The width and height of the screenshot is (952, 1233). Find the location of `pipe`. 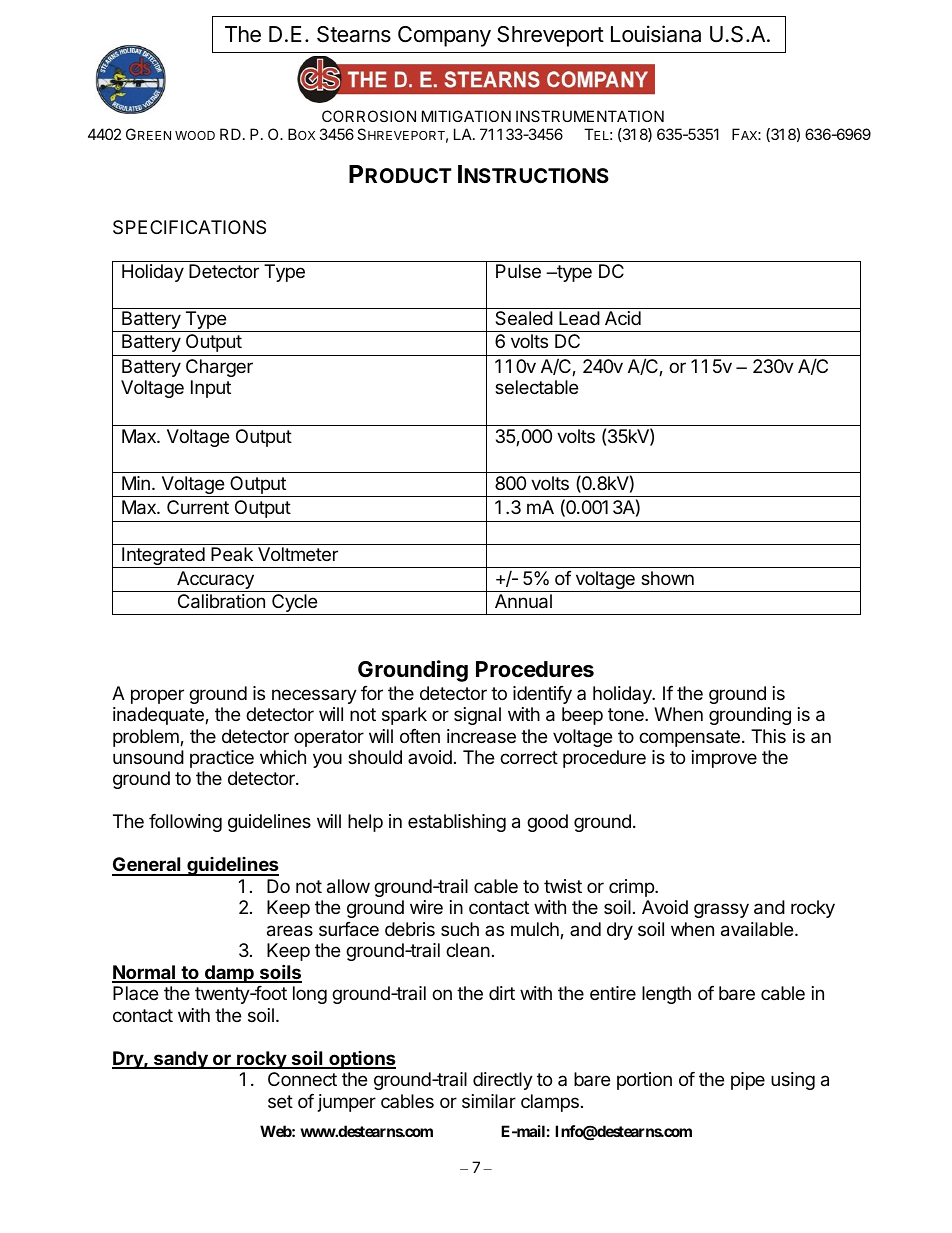

pipe is located at coordinates (748, 1081).
